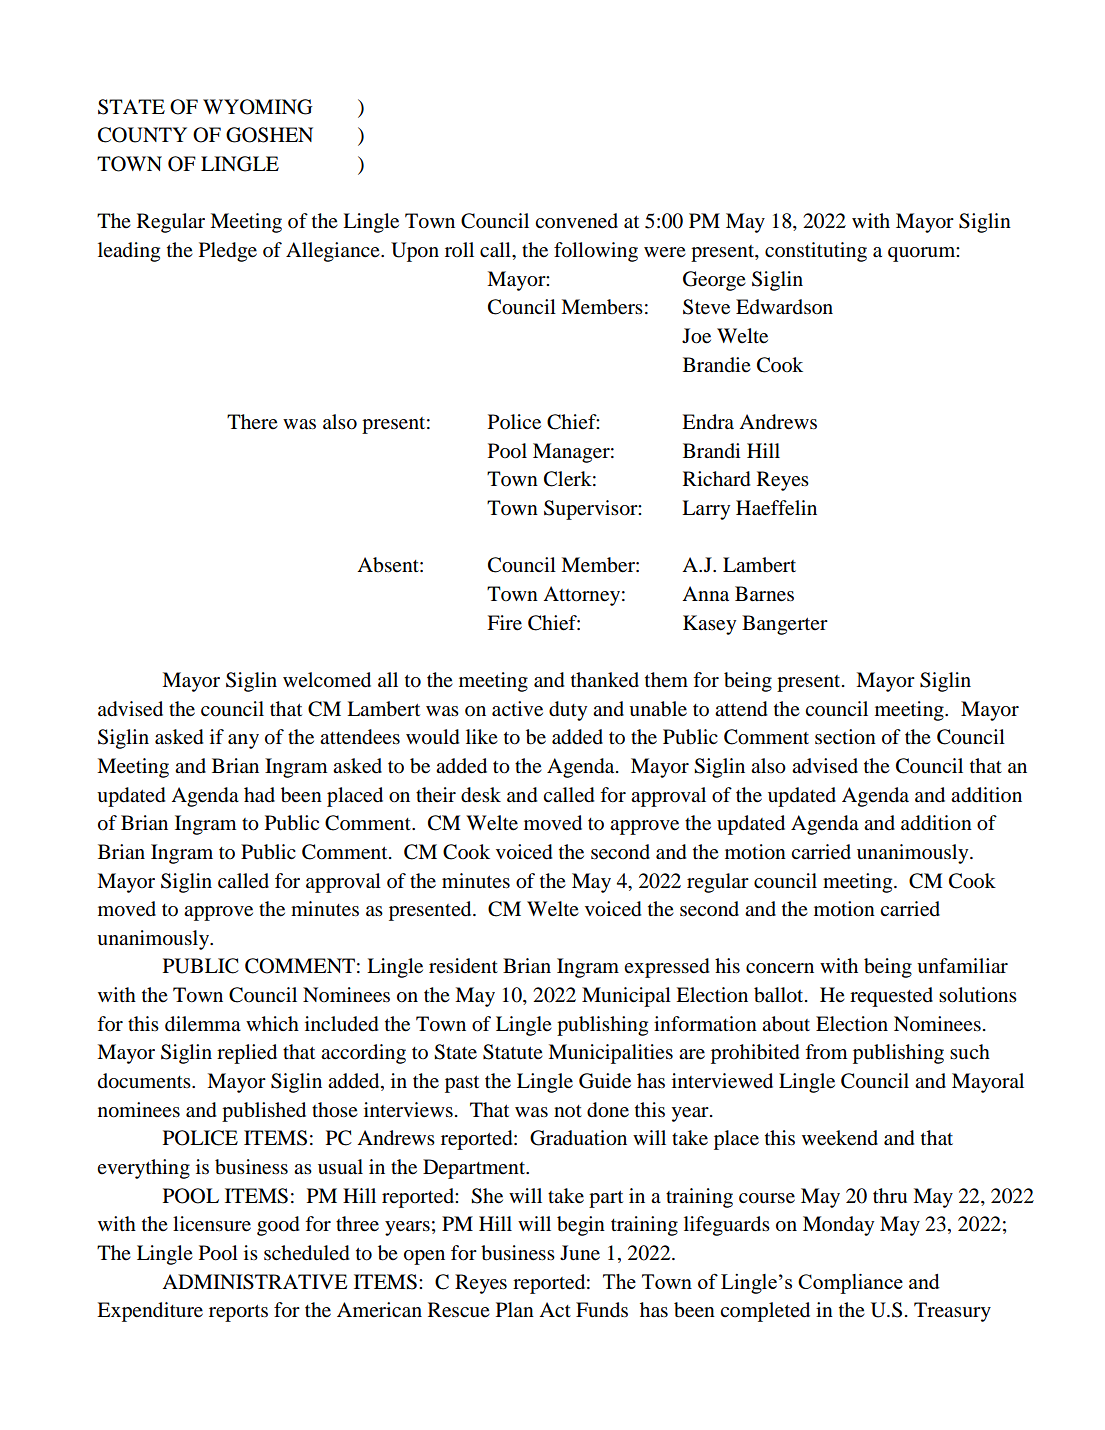  I want to click on Larry, so click(706, 510).
